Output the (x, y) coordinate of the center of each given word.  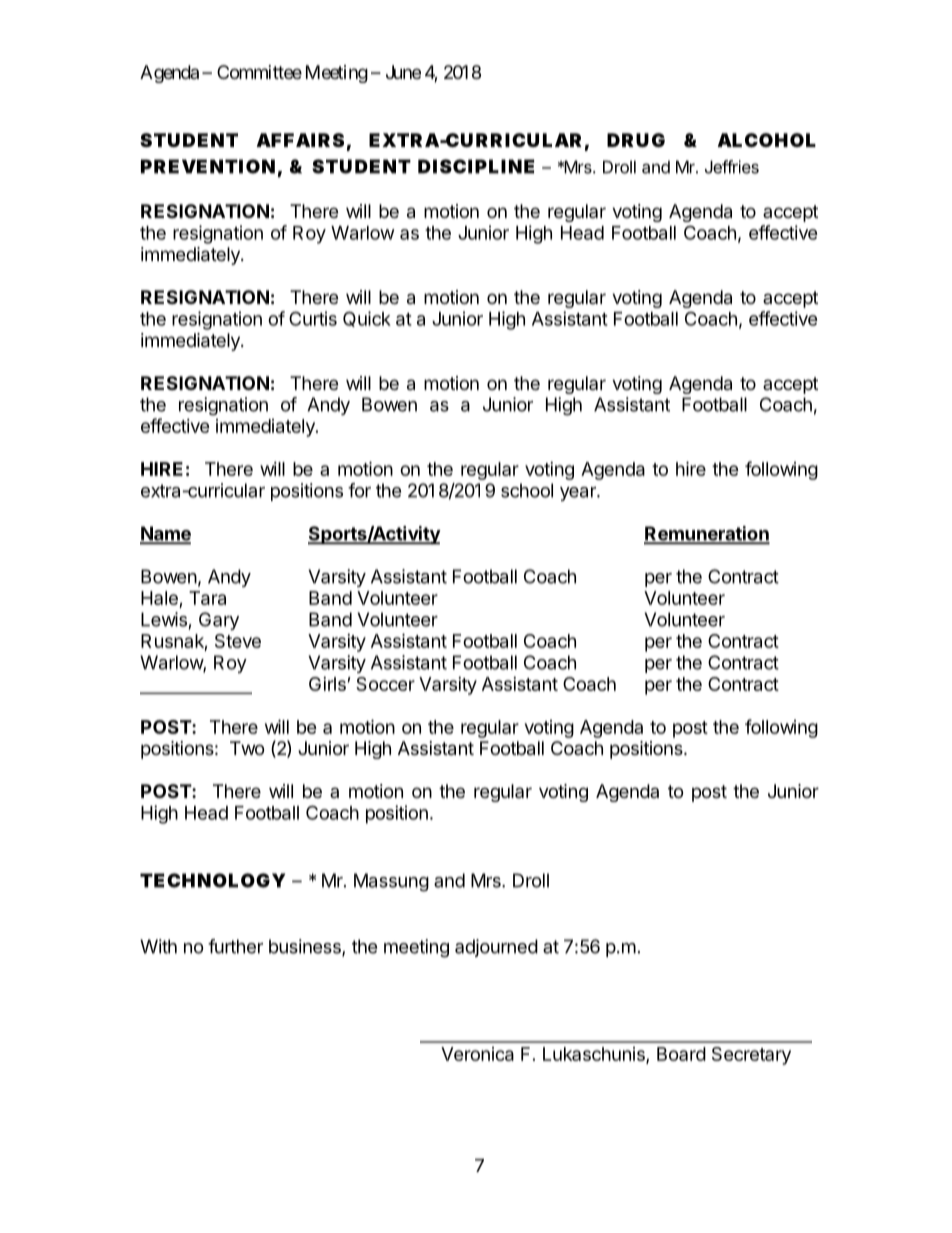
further (235, 946)
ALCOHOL (767, 140)
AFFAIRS (300, 140)
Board (681, 1054)
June (403, 72)
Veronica (477, 1054)
